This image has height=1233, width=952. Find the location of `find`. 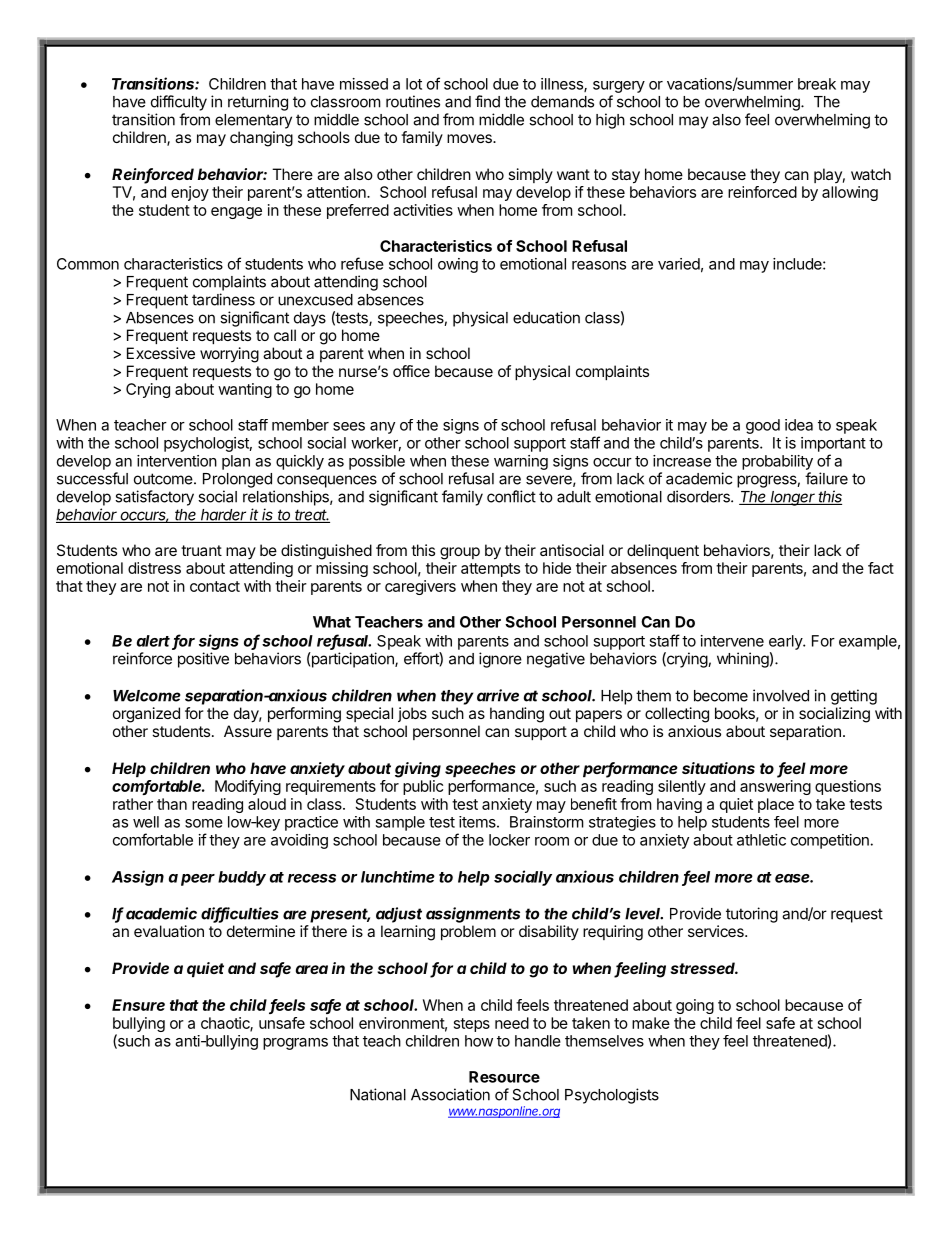

find is located at coordinates (487, 101).
